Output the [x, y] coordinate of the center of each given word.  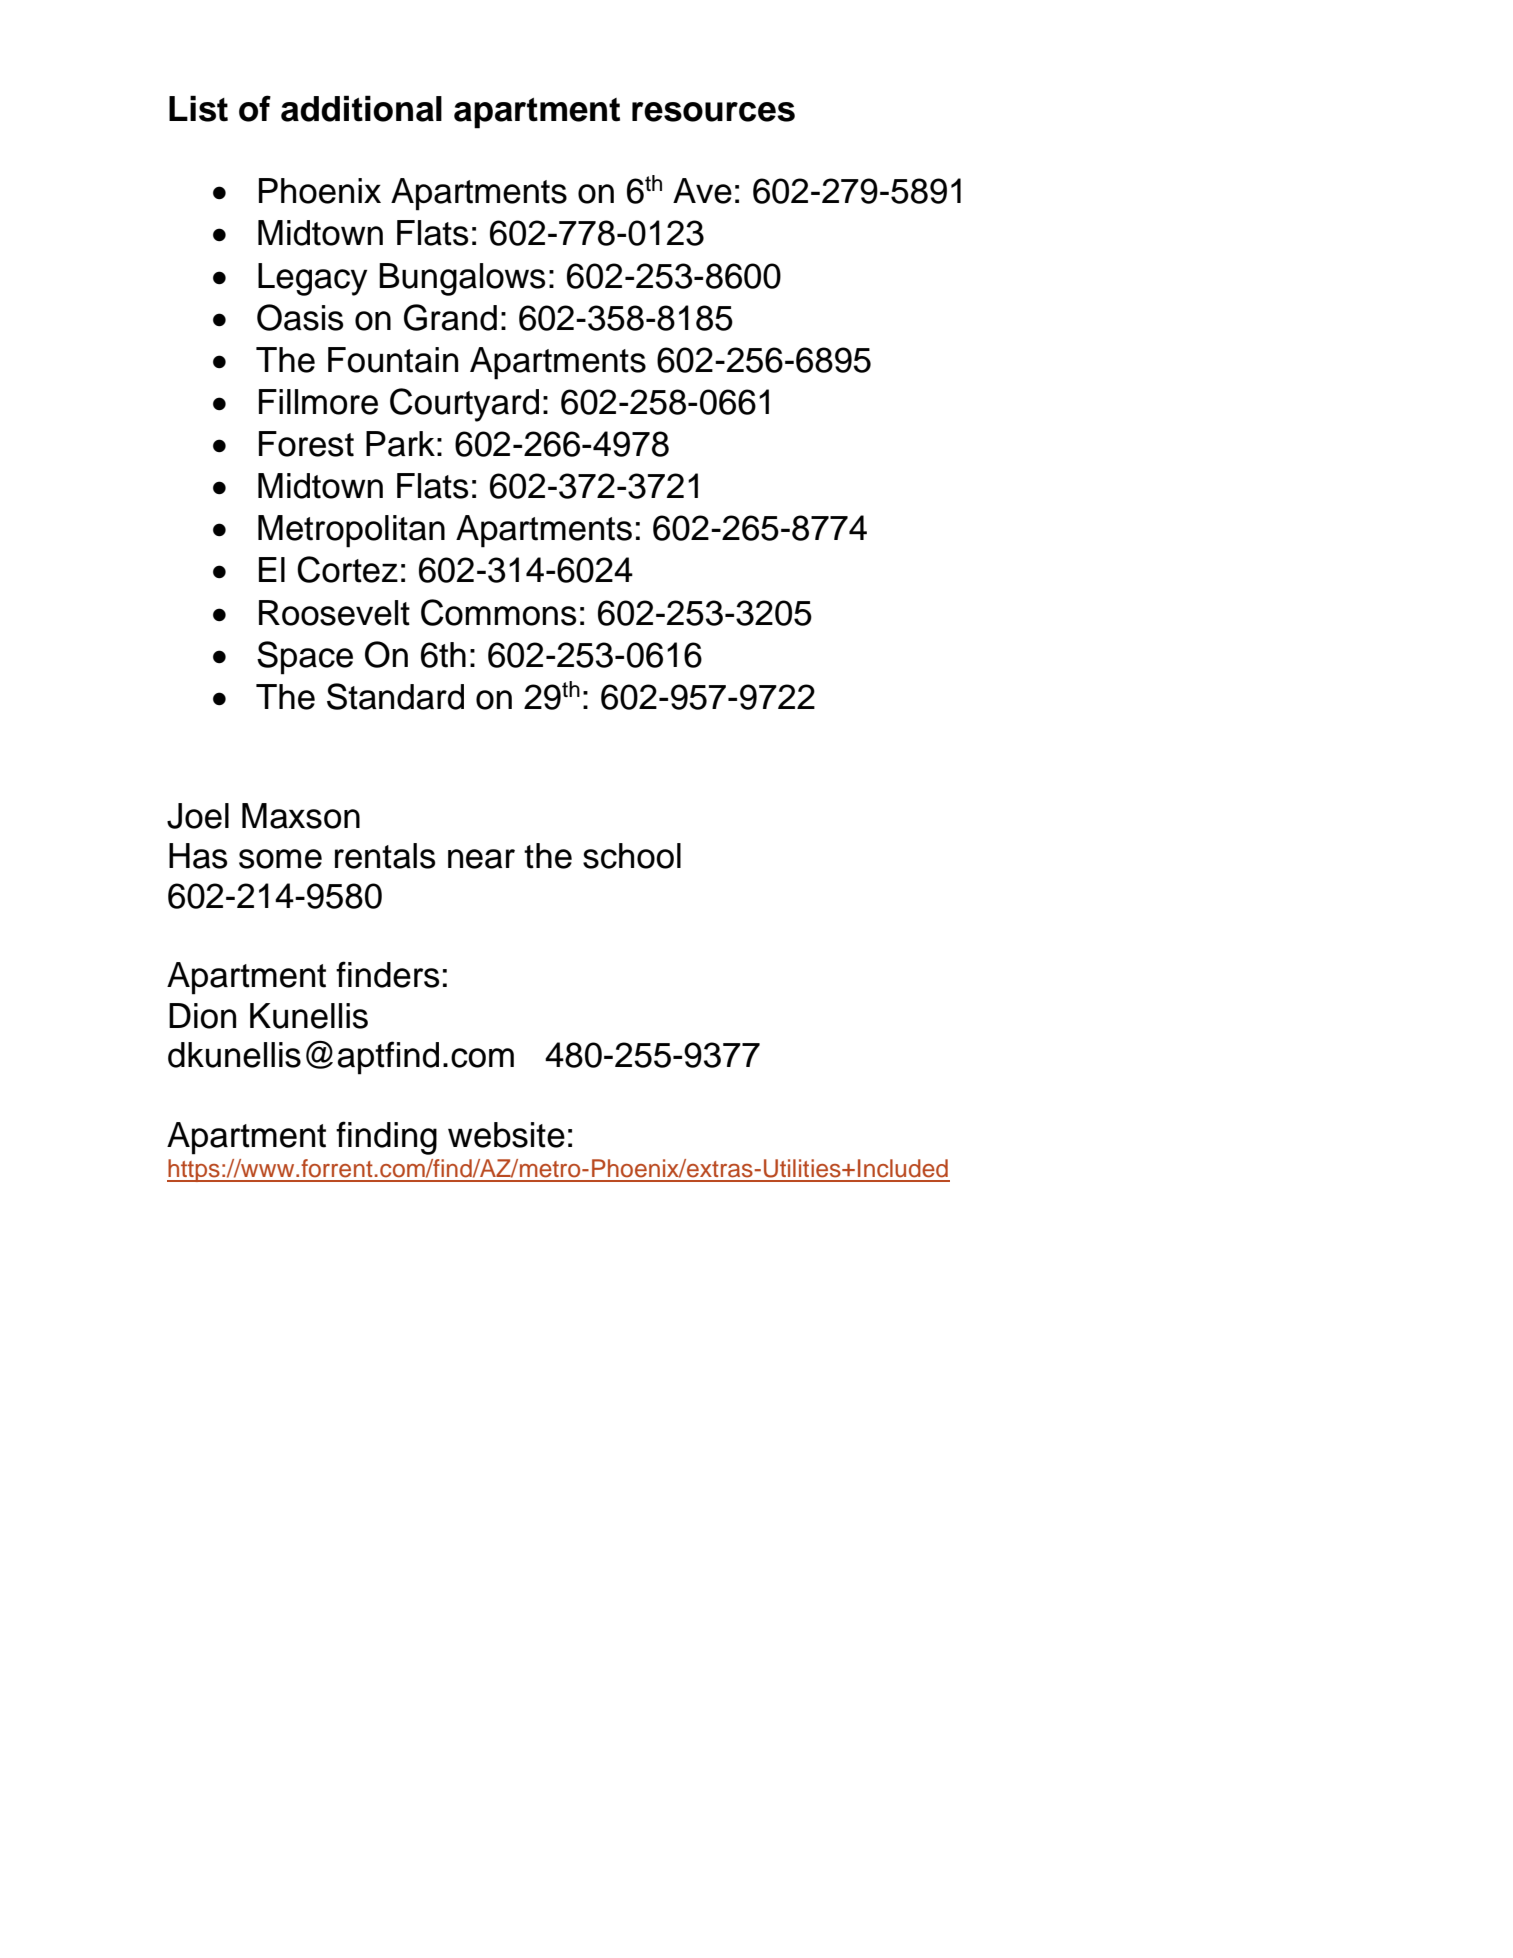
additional [361, 108]
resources [713, 112]
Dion [202, 1016]
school [632, 856]
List [198, 108]
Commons [498, 612]
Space [305, 658]
